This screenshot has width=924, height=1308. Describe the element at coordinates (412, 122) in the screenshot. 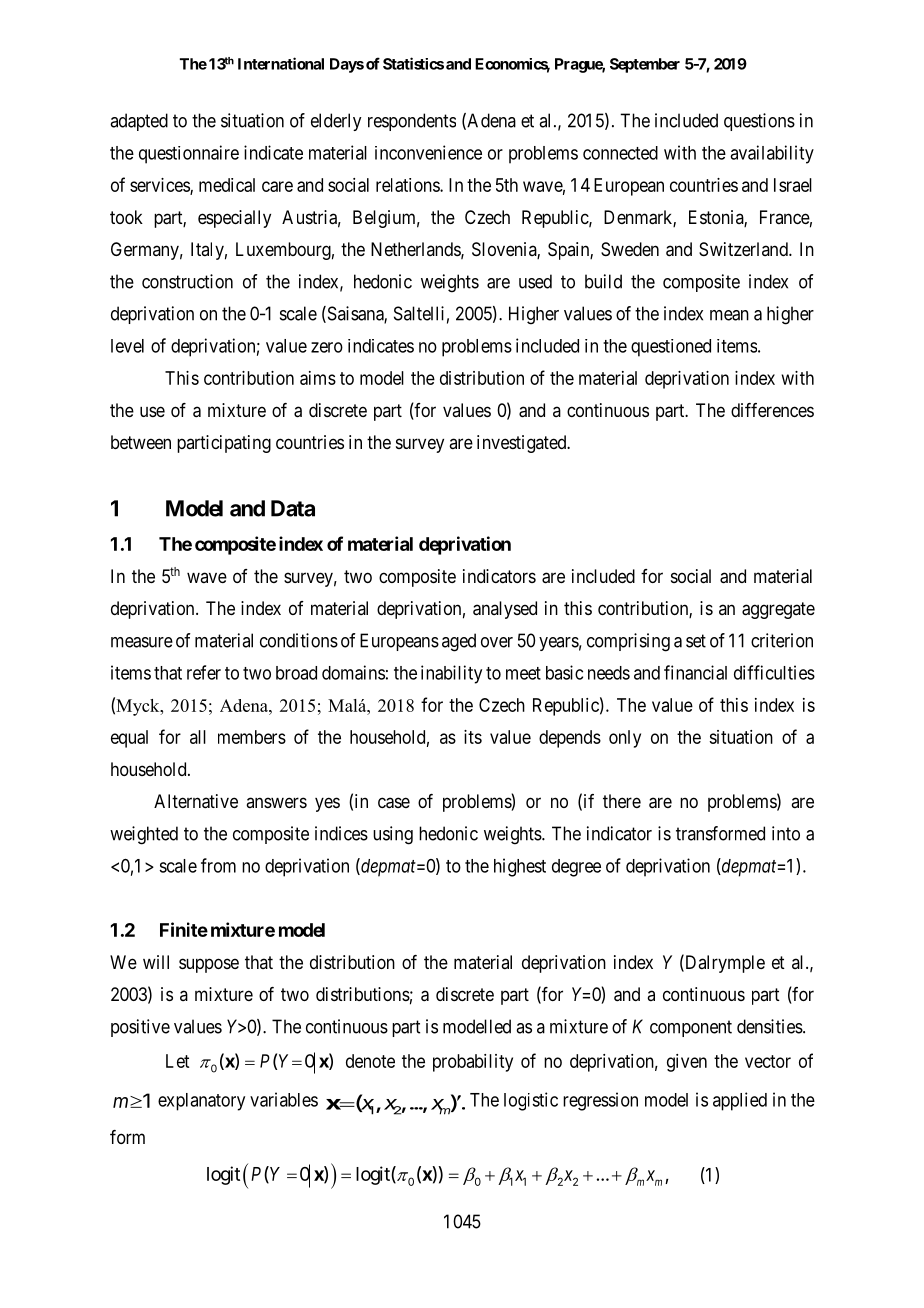

I see `respondents` at that location.
